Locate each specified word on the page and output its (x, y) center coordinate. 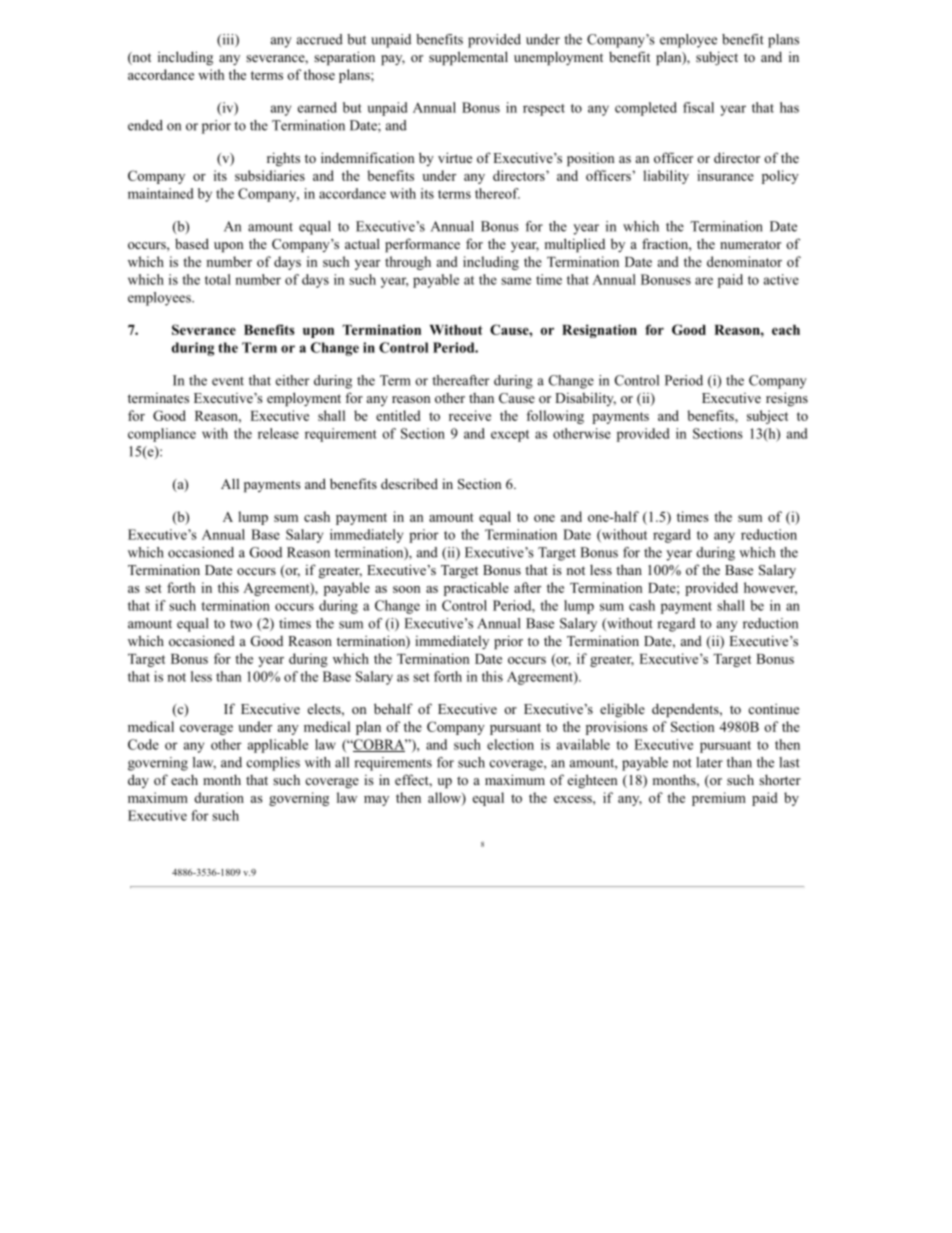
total (218, 279)
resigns (787, 399)
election (510, 744)
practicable (476, 589)
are (704, 281)
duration (219, 797)
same (516, 281)
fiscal (698, 107)
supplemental (468, 58)
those (319, 74)
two (241, 624)
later (709, 762)
